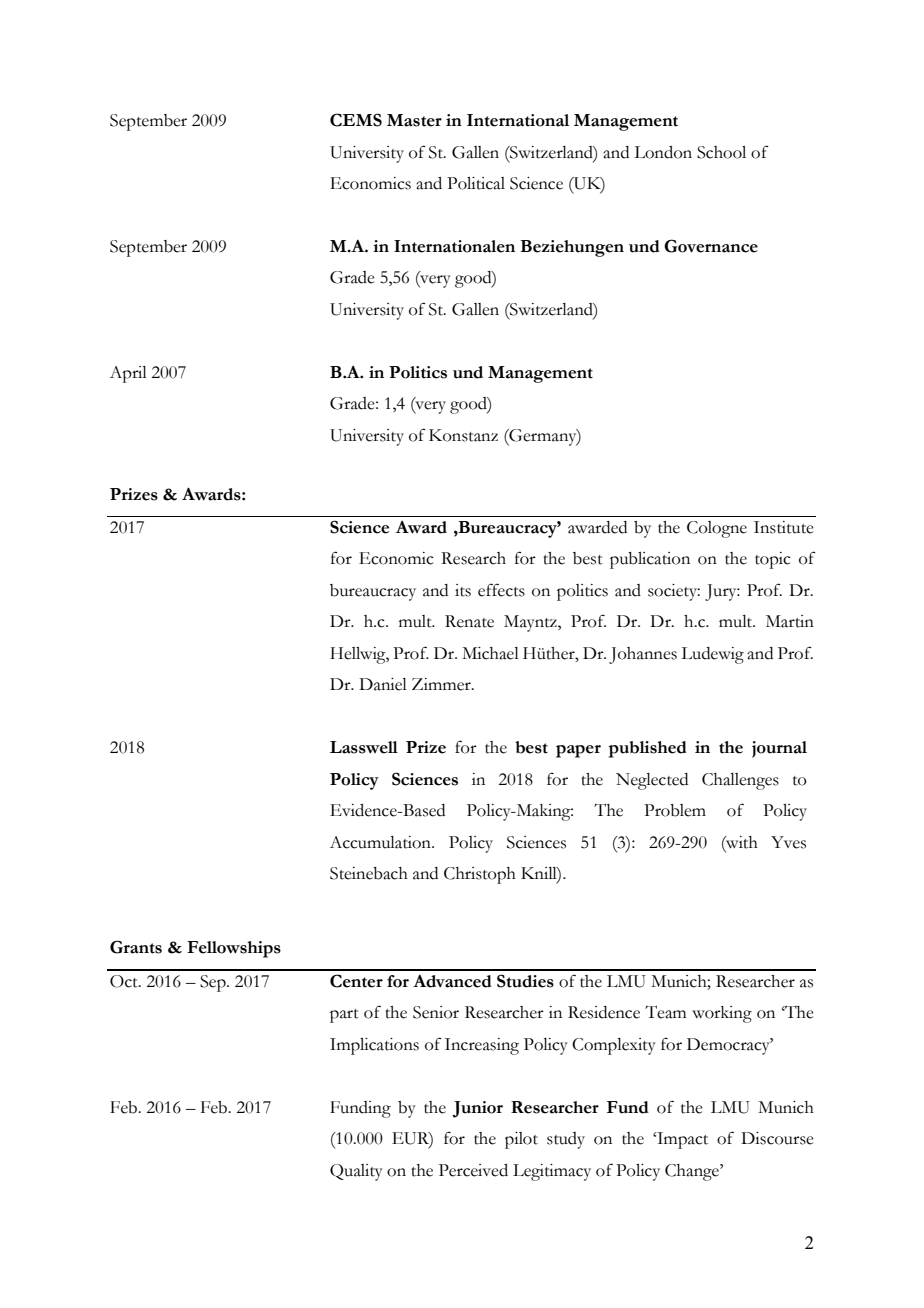 This screenshot has width=924, height=1308. Describe the element at coordinates (356, 1172) in the screenshot. I see `Quality` at that location.
